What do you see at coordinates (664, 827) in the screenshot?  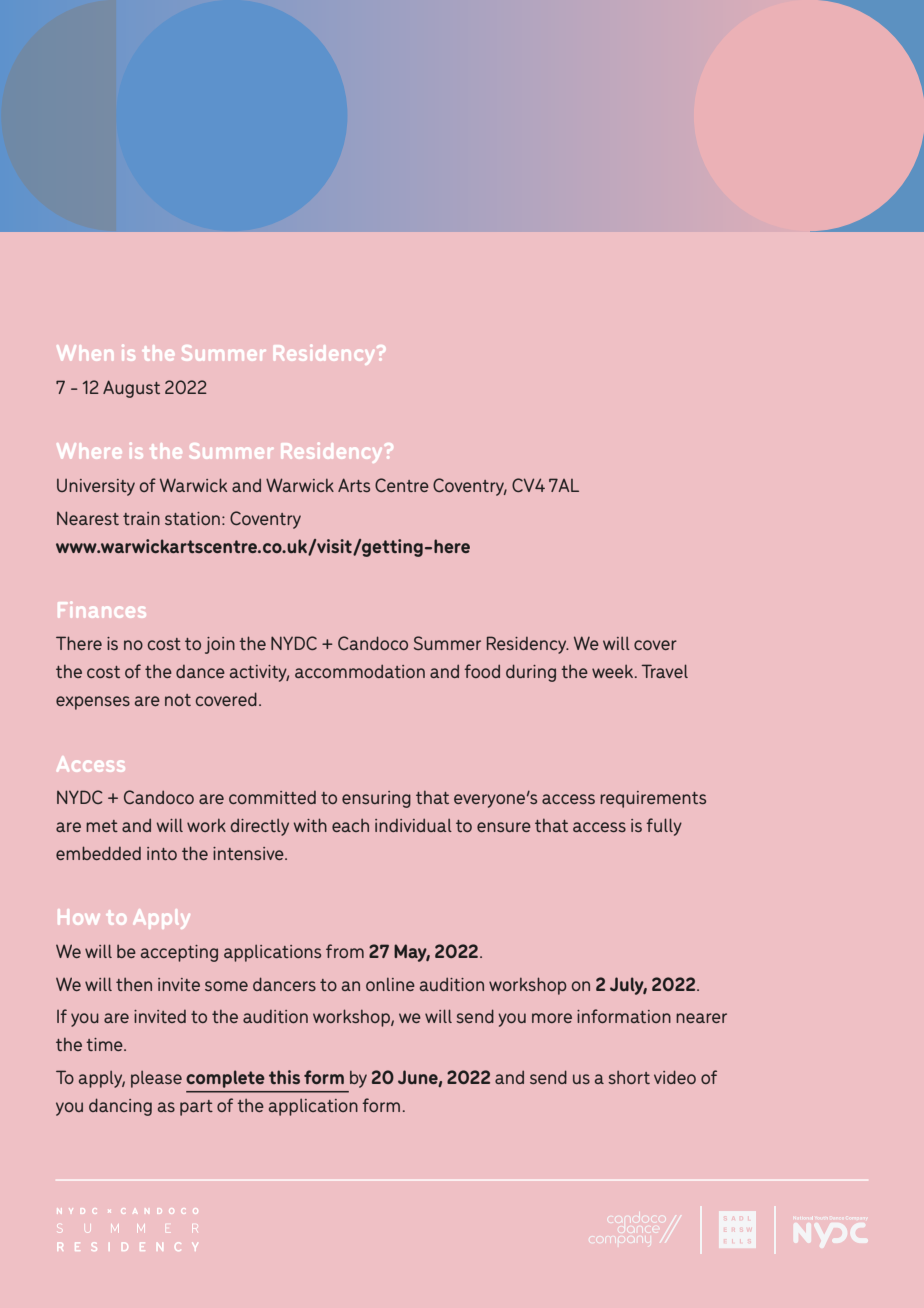 I see `fully` at bounding box center [664, 827].
